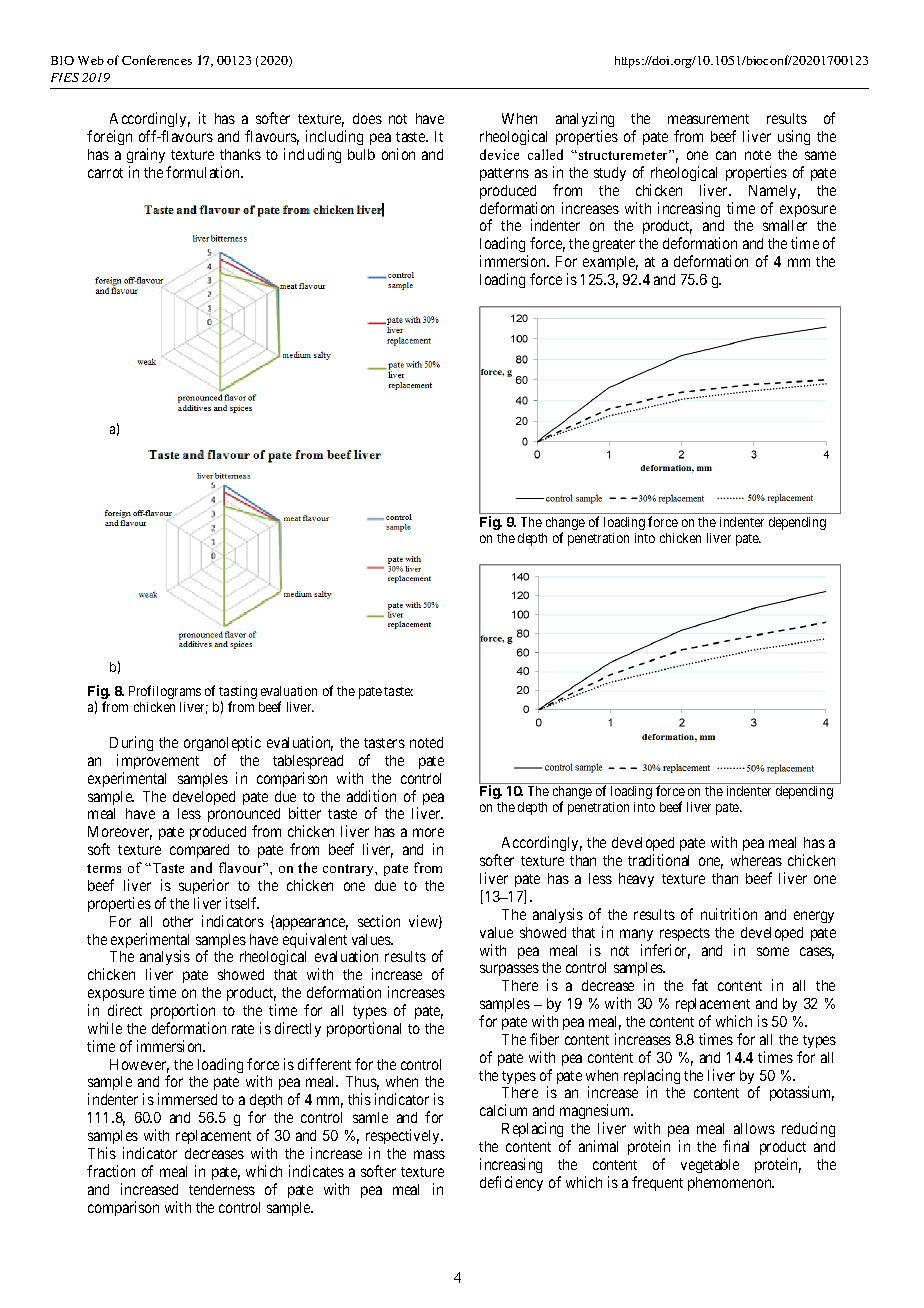  I want to click on mass, so click(429, 1154).
